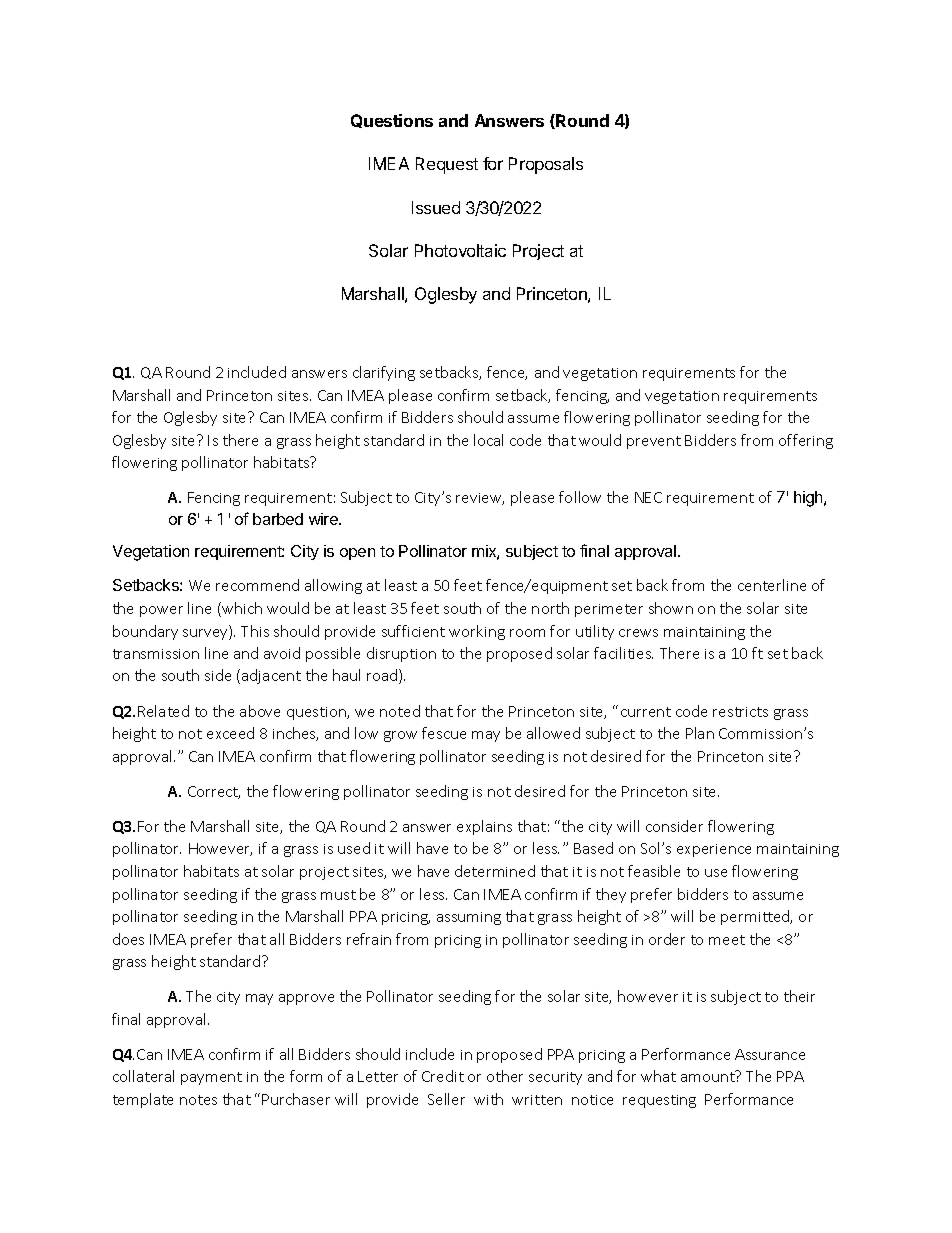  I want to click on working, so click(477, 632).
